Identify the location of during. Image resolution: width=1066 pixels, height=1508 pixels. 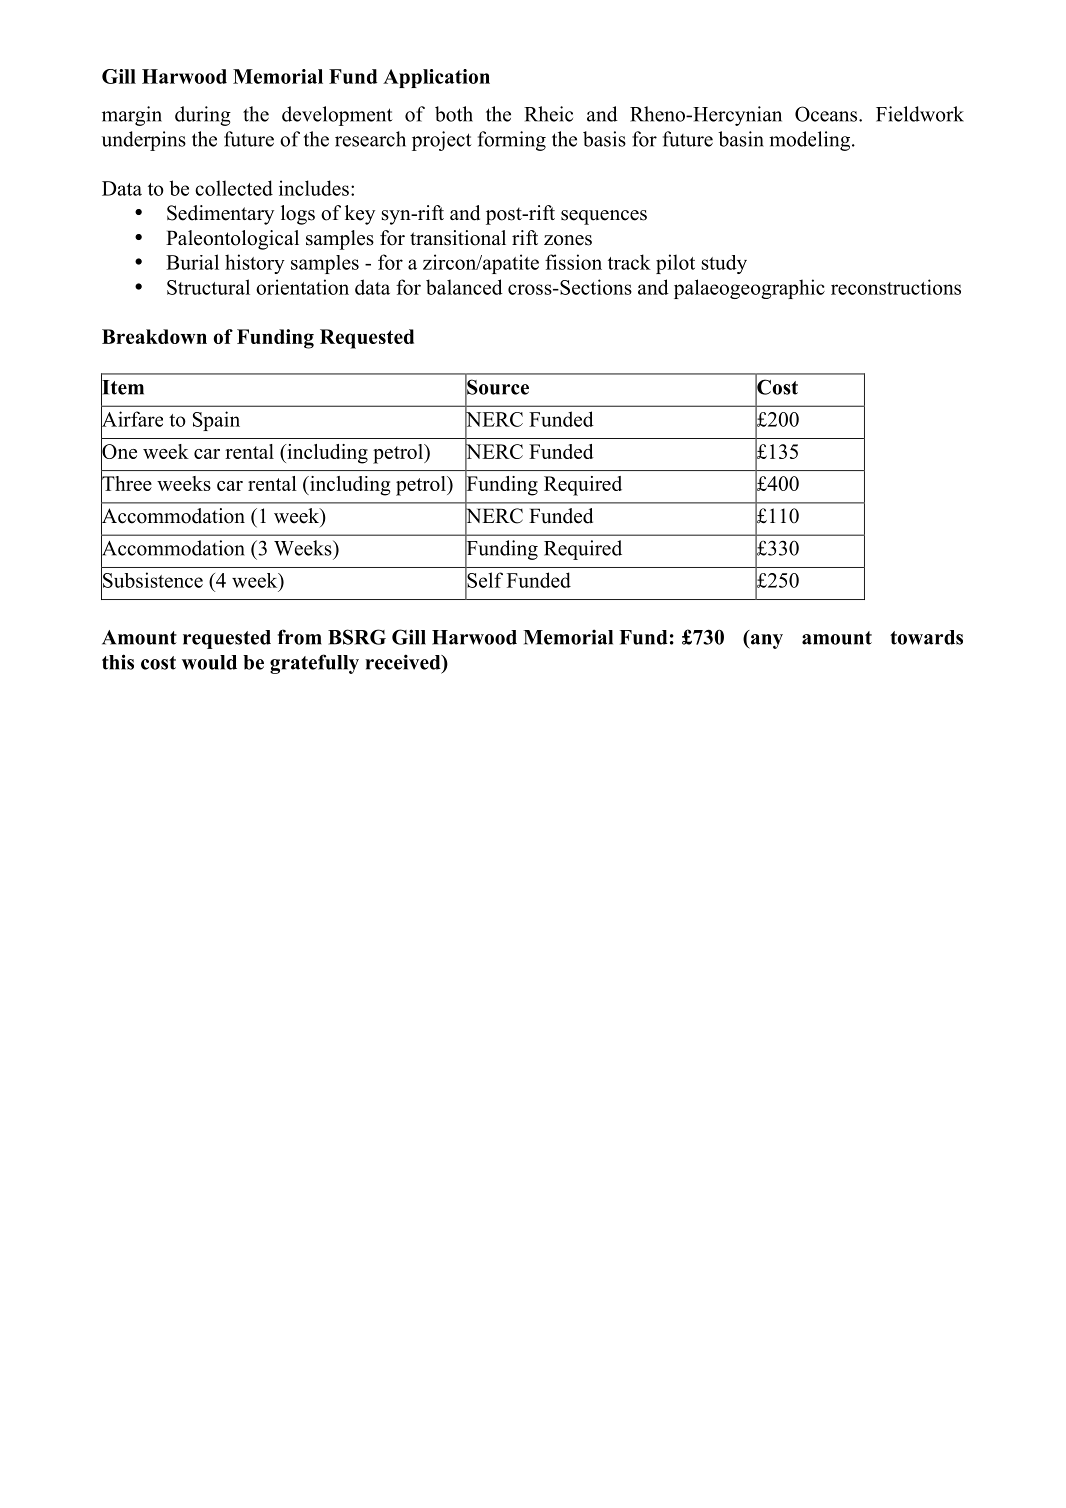
(203, 116).
